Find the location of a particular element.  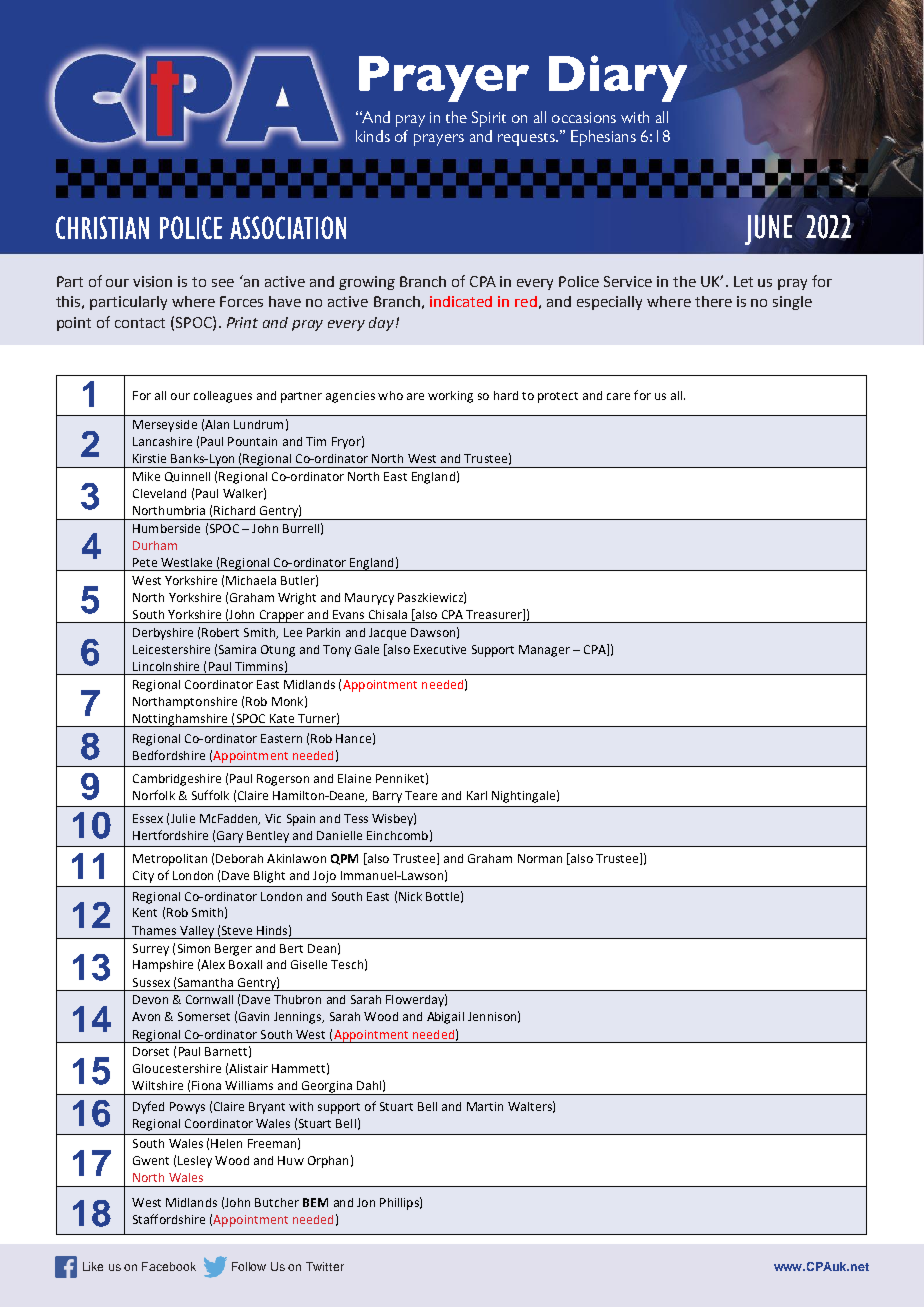

Spirit is located at coordinates (489, 119).
